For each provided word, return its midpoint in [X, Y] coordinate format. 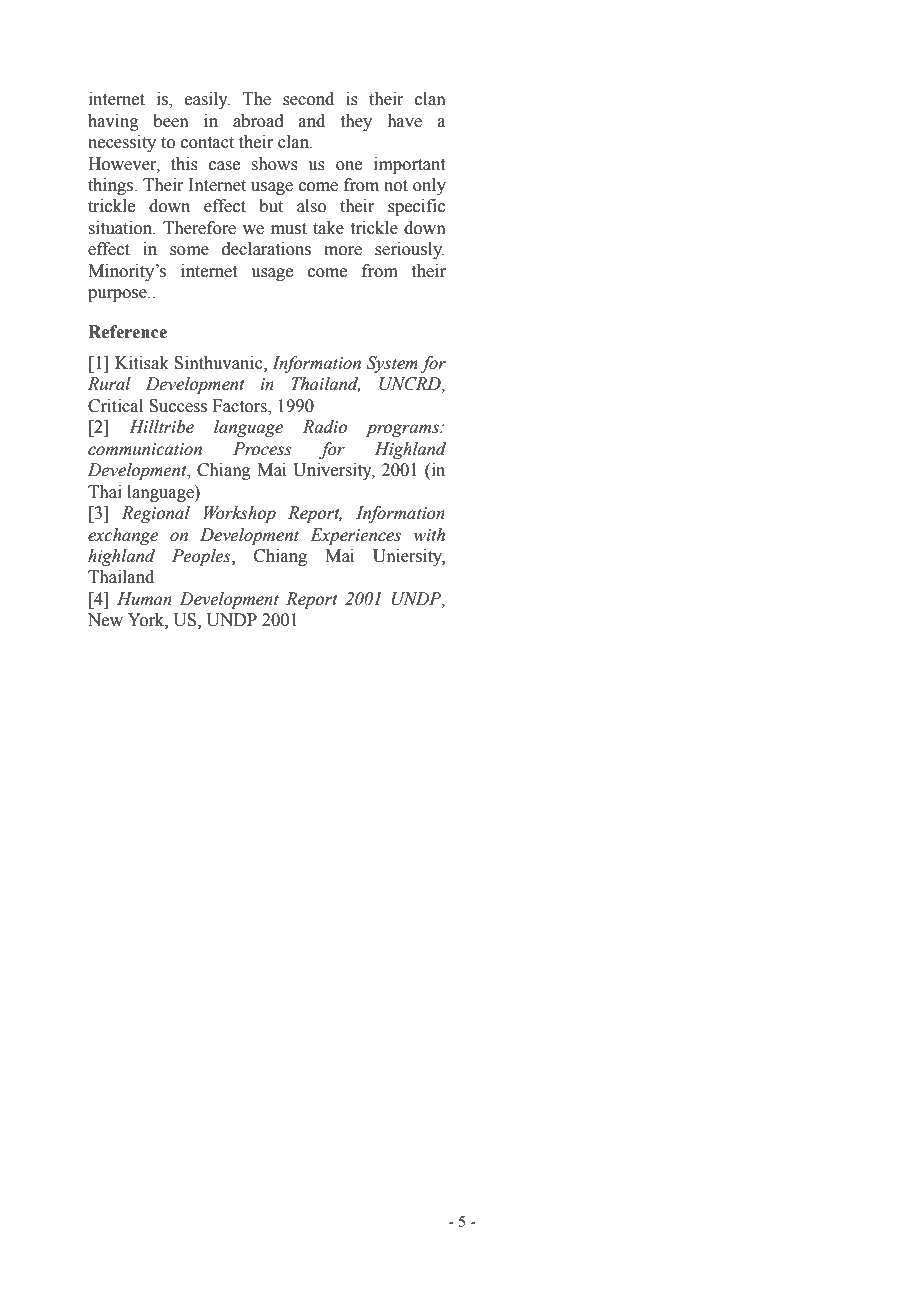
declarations [266, 249]
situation [121, 228]
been [171, 121]
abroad [258, 121]
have [404, 121]
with [429, 535]
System [392, 364]
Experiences [355, 536]
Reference [127, 332]
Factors [241, 407]
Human [144, 599]
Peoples [202, 557]
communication [145, 449]
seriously [410, 250]
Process [262, 449]
